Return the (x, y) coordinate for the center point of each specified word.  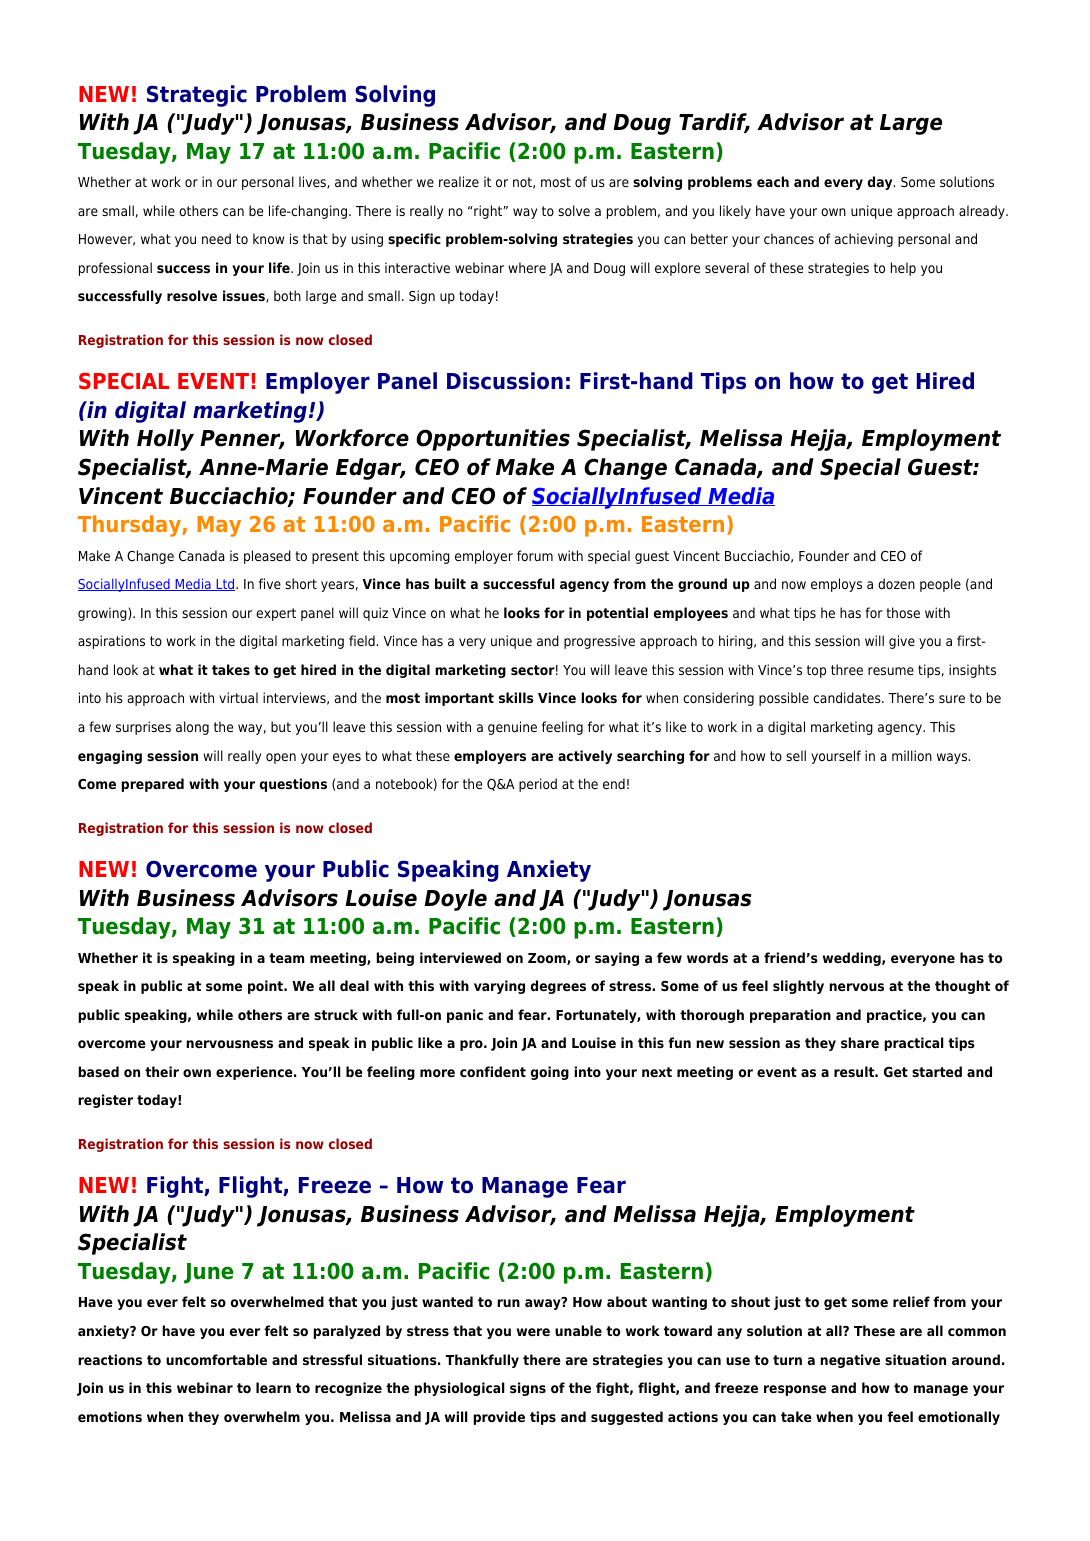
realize (459, 181)
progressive (599, 642)
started (937, 1071)
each (773, 181)
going (550, 1073)
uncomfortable (216, 1359)
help (903, 269)
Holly (165, 440)
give (902, 642)
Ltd (225, 584)
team (286, 958)
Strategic (197, 96)
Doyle (455, 900)
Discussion (505, 381)
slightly (798, 987)
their (162, 1071)
